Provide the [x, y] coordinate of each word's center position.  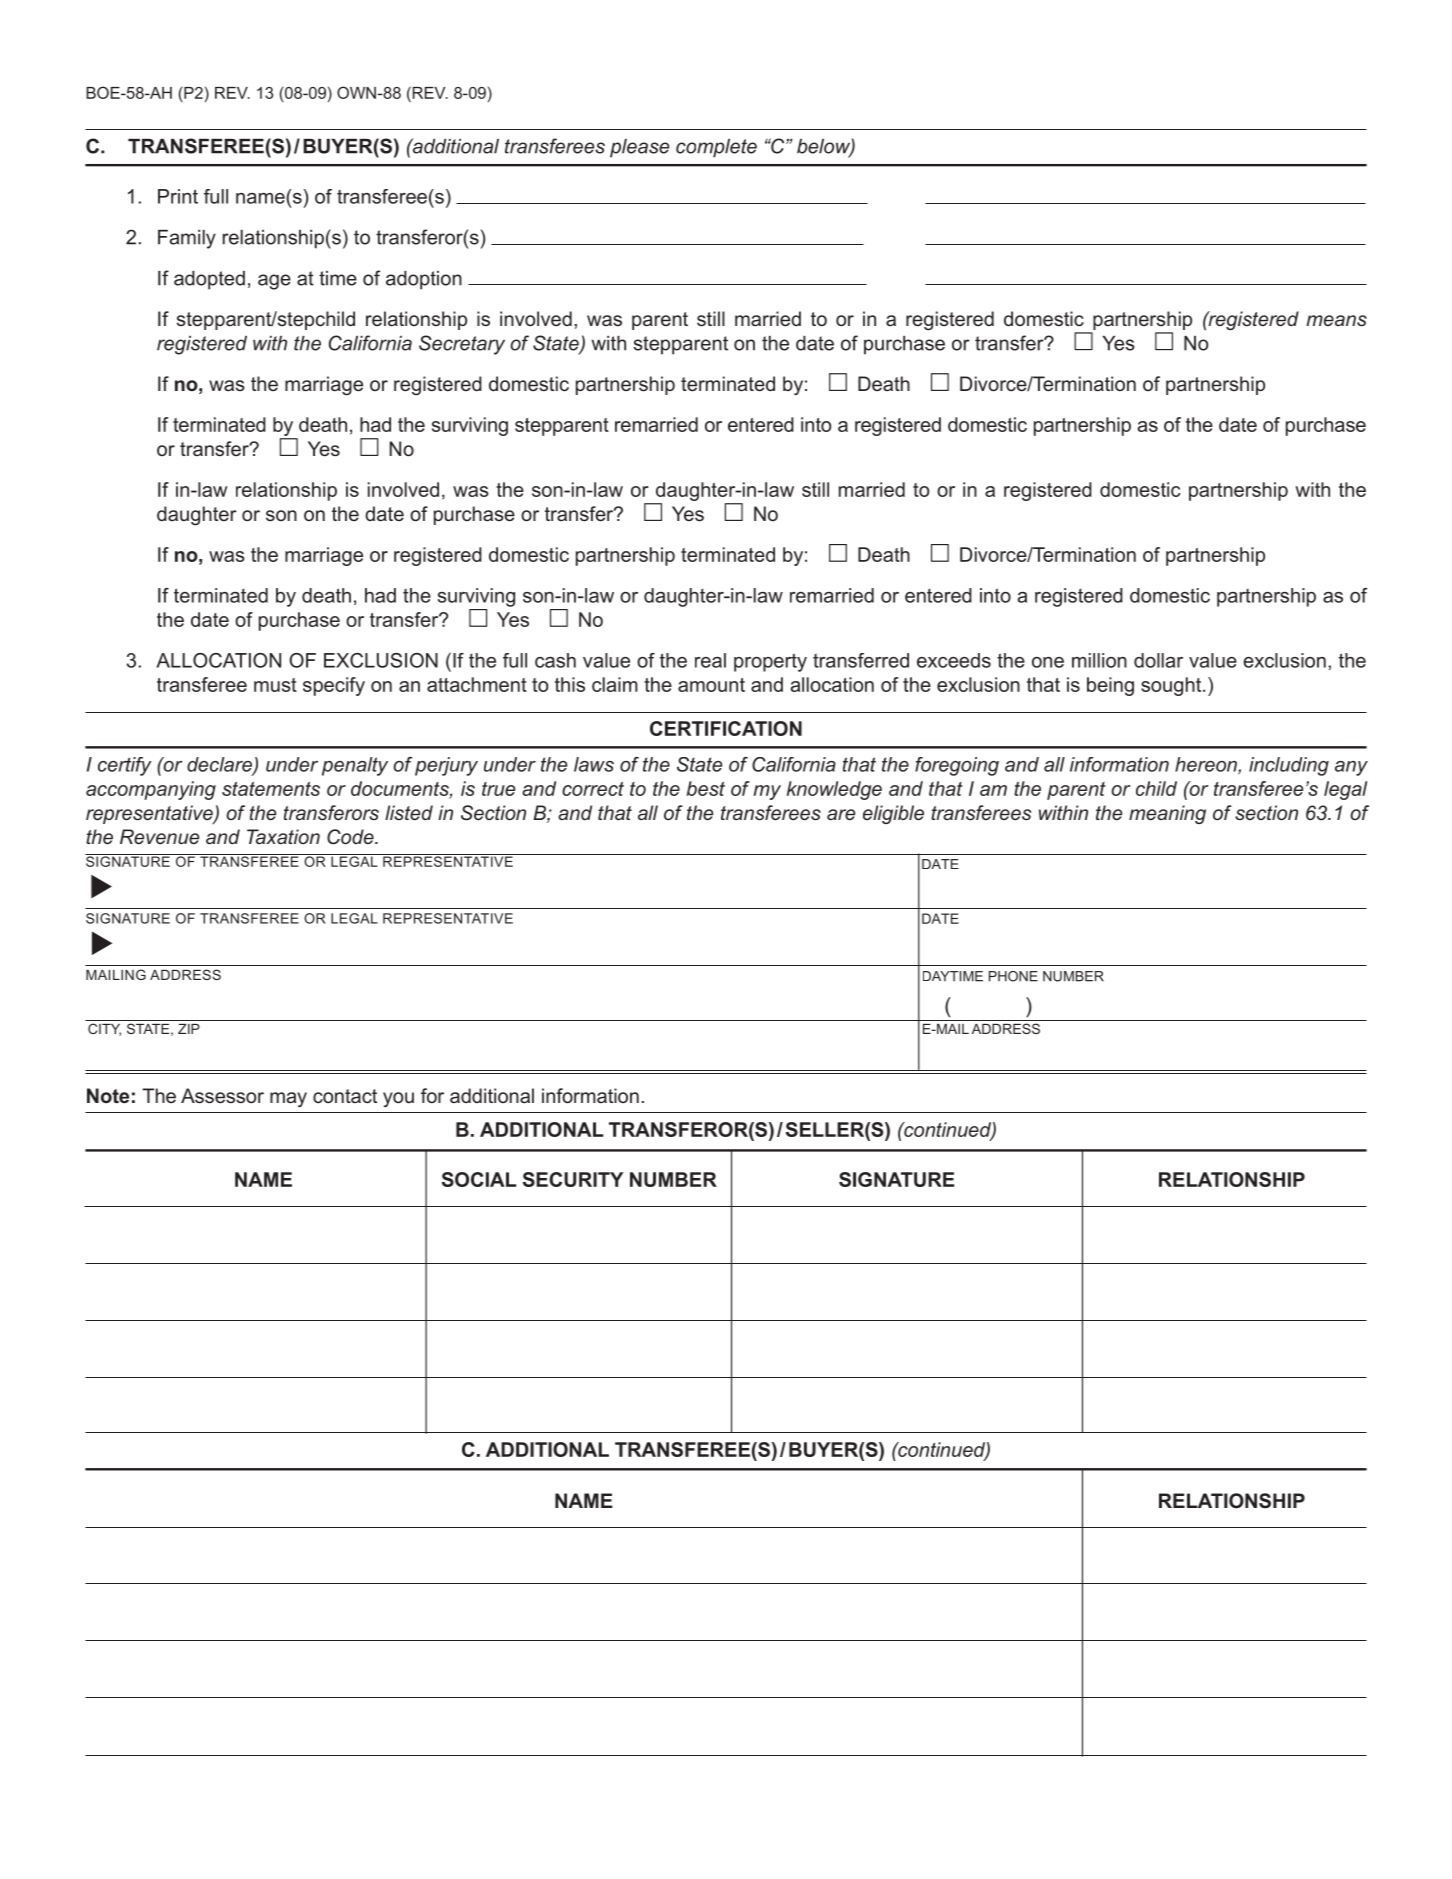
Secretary [462, 345]
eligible [893, 814]
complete [716, 148]
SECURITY [573, 1179]
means [1336, 320]
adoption [424, 280]
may [288, 1099]
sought [1172, 686]
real [710, 660]
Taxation [283, 836]
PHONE [1013, 976]
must [275, 685]
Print [178, 196]
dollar [1158, 660]
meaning [1167, 814]
